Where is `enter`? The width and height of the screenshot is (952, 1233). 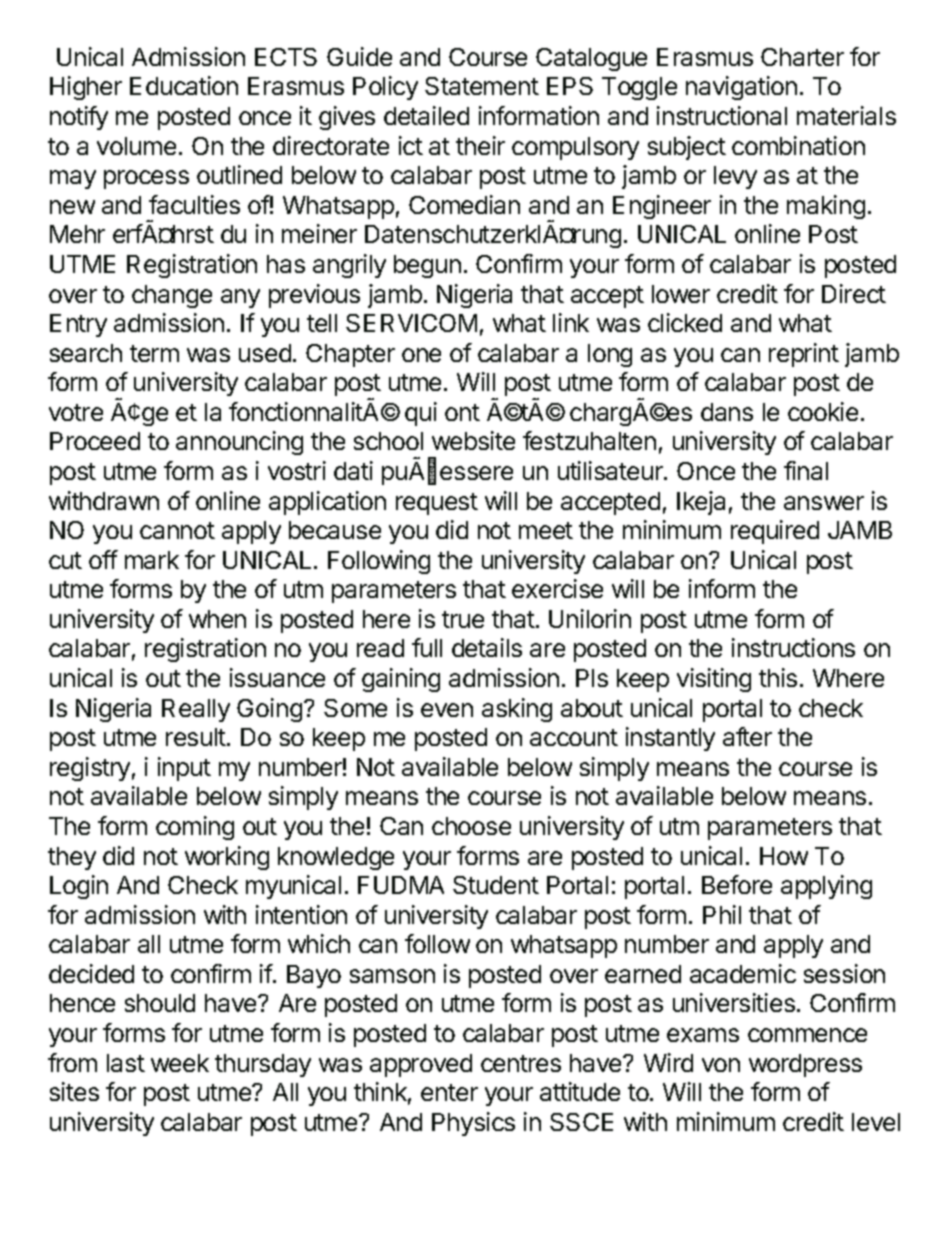
enter is located at coordinates (449, 1092).
